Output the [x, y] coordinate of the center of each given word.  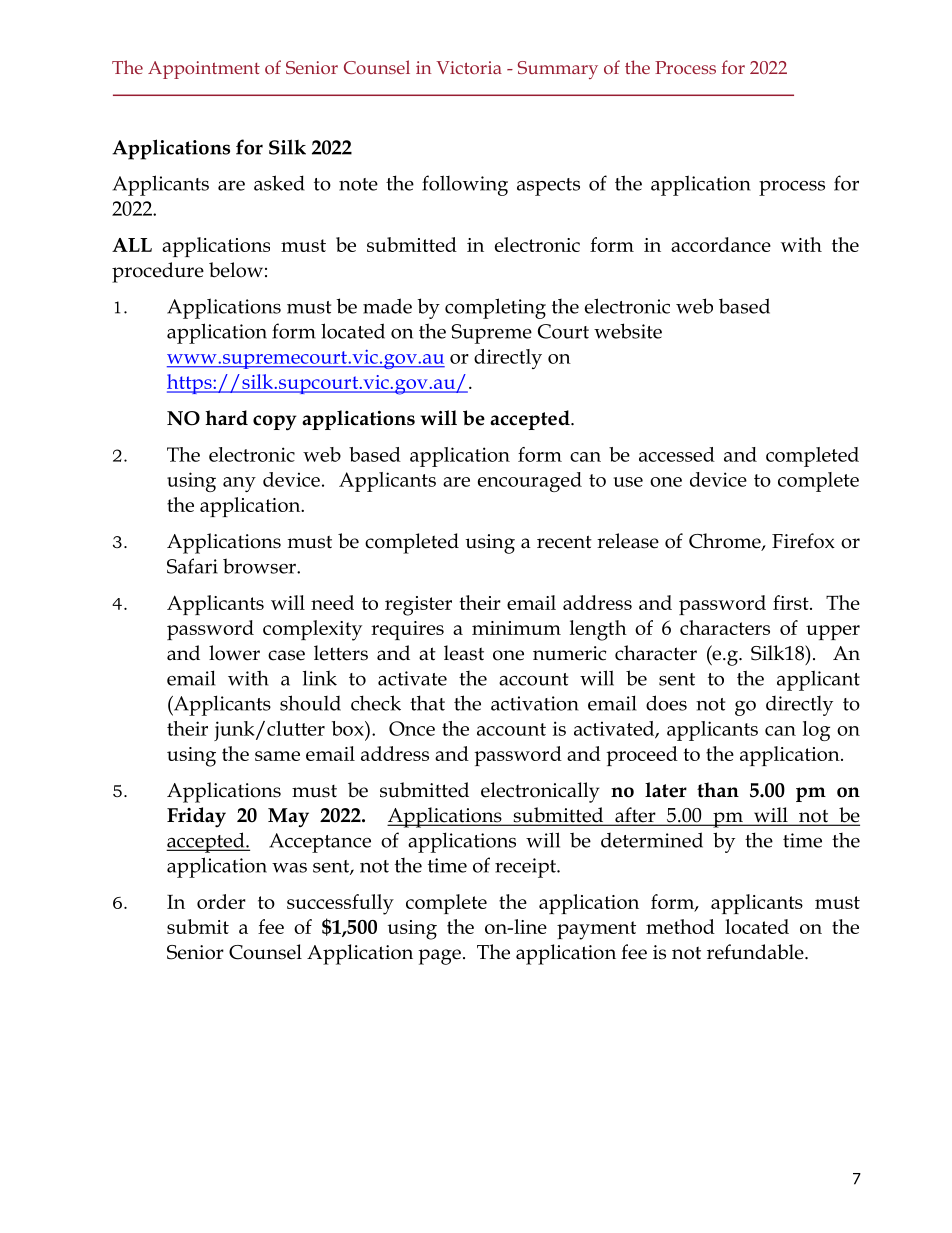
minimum [516, 628]
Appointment [204, 70]
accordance [721, 244]
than [718, 790]
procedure [158, 272]
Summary [558, 70]
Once [412, 728]
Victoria [469, 67]
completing [495, 308]
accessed [677, 454]
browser [260, 566]
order [221, 901]
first [792, 602]
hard [226, 418]
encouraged [530, 482]
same [277, 756]
